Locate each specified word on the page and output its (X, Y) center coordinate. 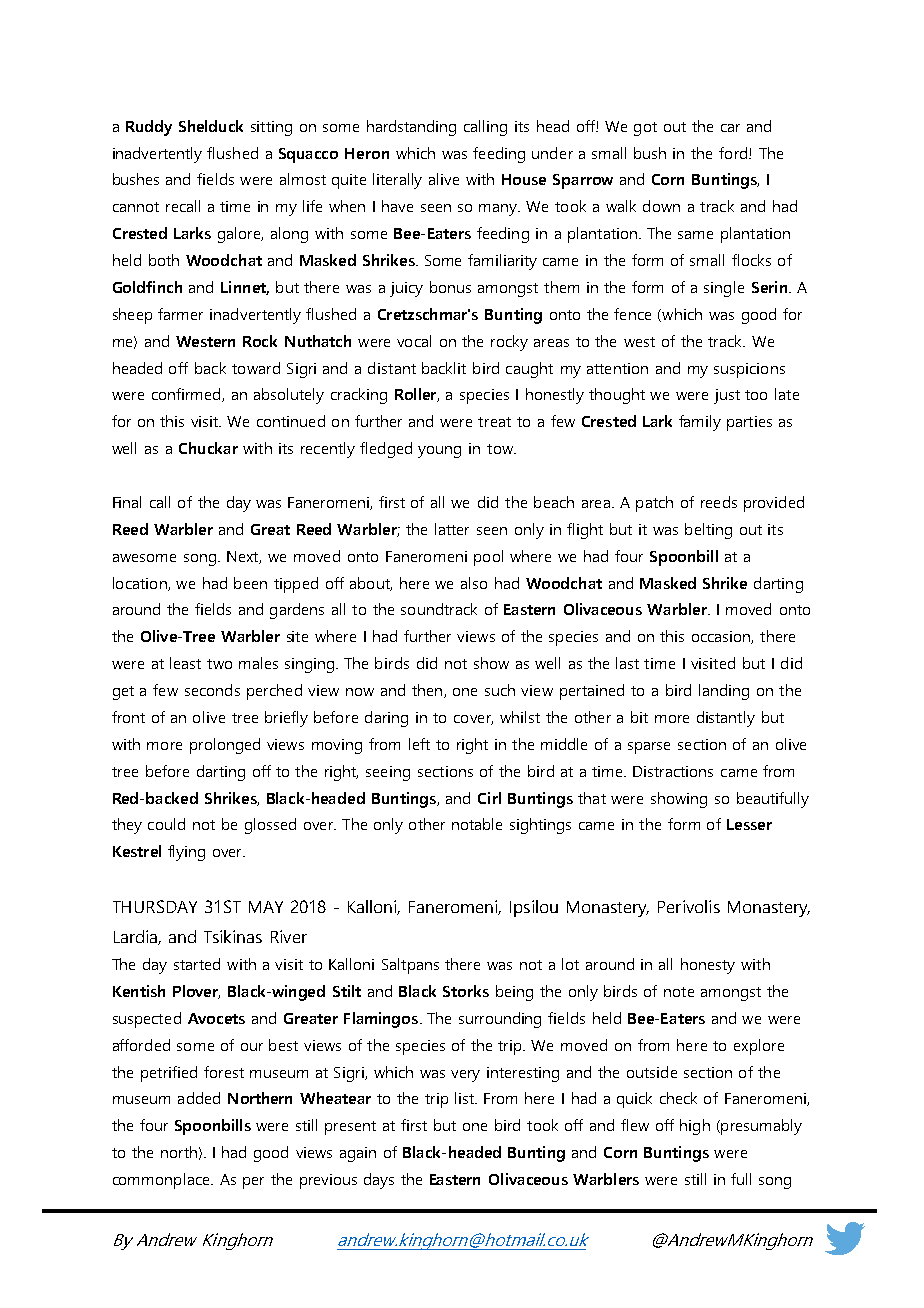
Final (127, 502)
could (166, 824)
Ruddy (149, 128)
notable (477, 824)
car (730, 128)
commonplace (163, 1181)
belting (708, 531)
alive (444, 179)
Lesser (749, 824)
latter (452, 529)
